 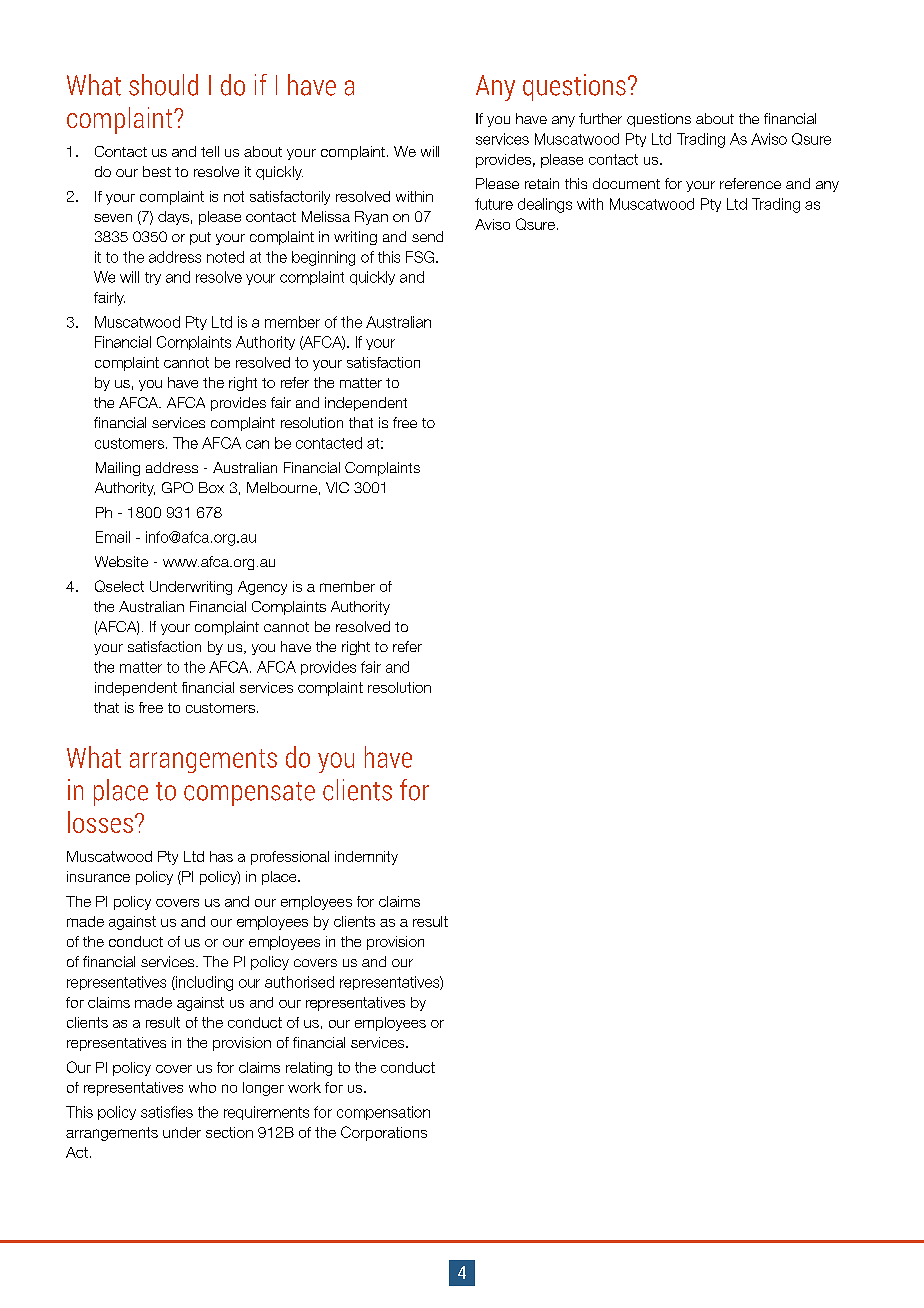 What do you see at coordinates (121, 561) in the image?
I see `Website` at bounding box center [121, 561].
